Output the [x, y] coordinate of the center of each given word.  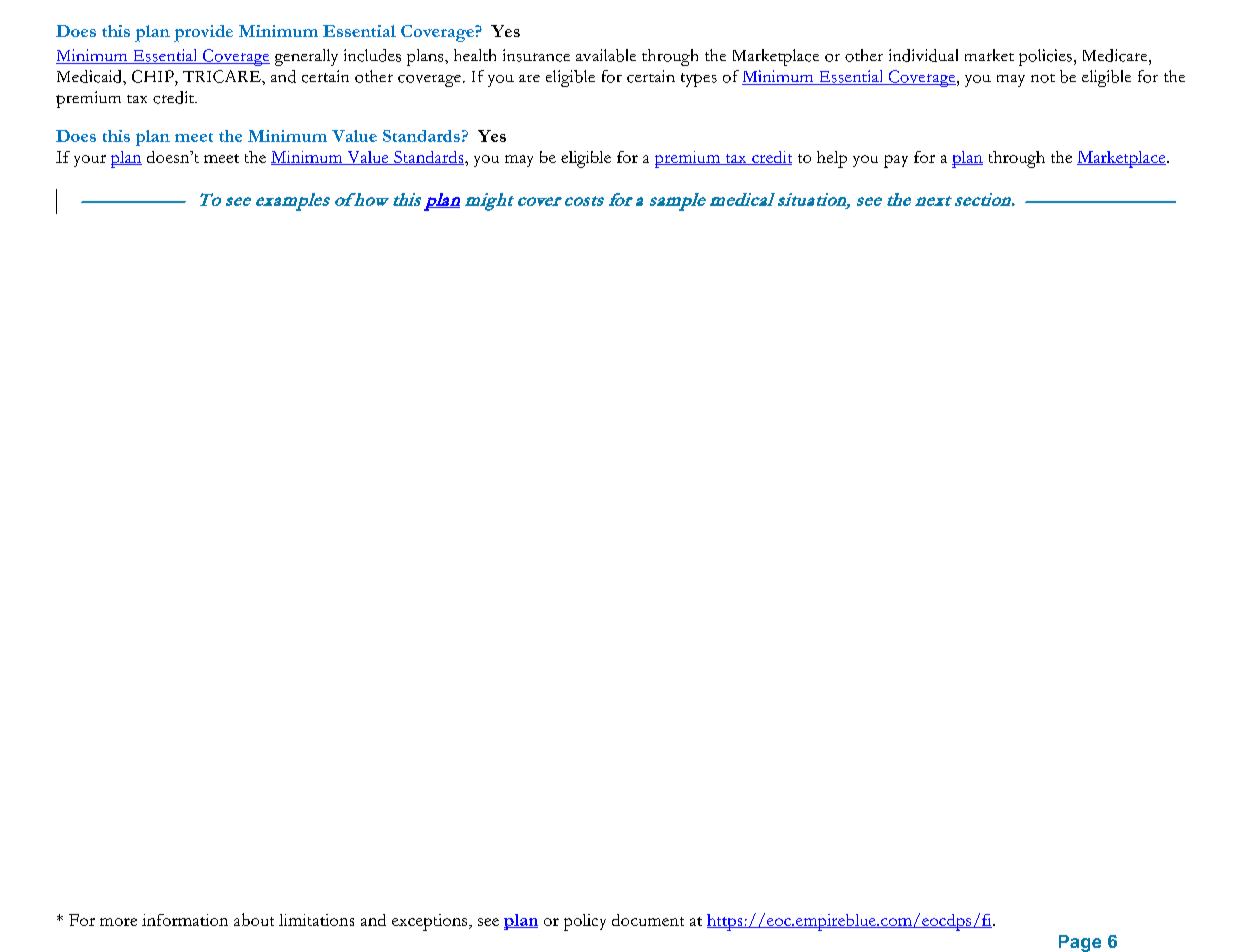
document [648, 920]
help [832, 159]
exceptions [431, 922]
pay [896, 161]
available [606, 55]
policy [585, 922]
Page [1080, 943]
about [254, 919]
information [185, 920]
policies [1045, 57]
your [90, 161]
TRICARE [223, 76]
